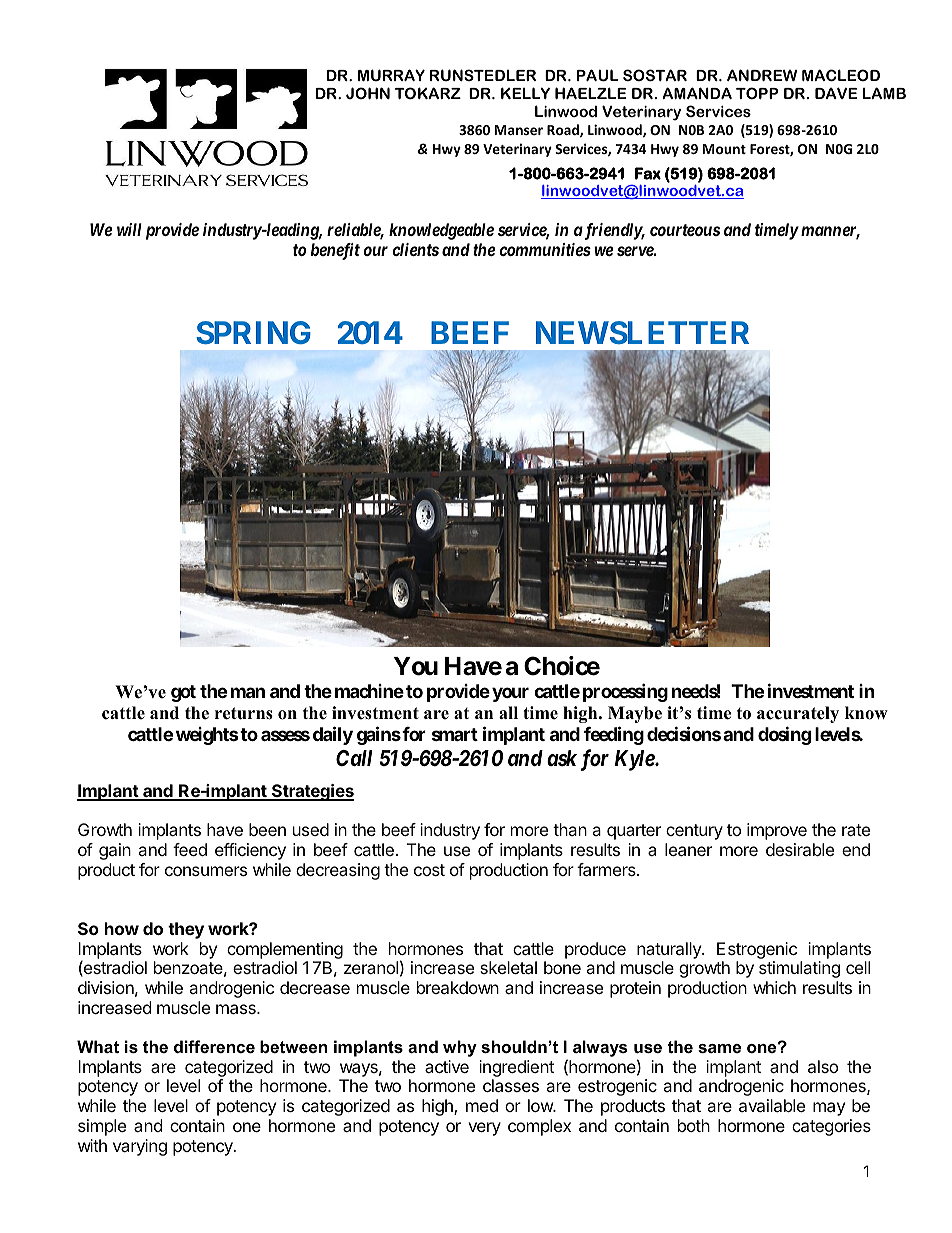  I want to click on your, so click(510, 694).
